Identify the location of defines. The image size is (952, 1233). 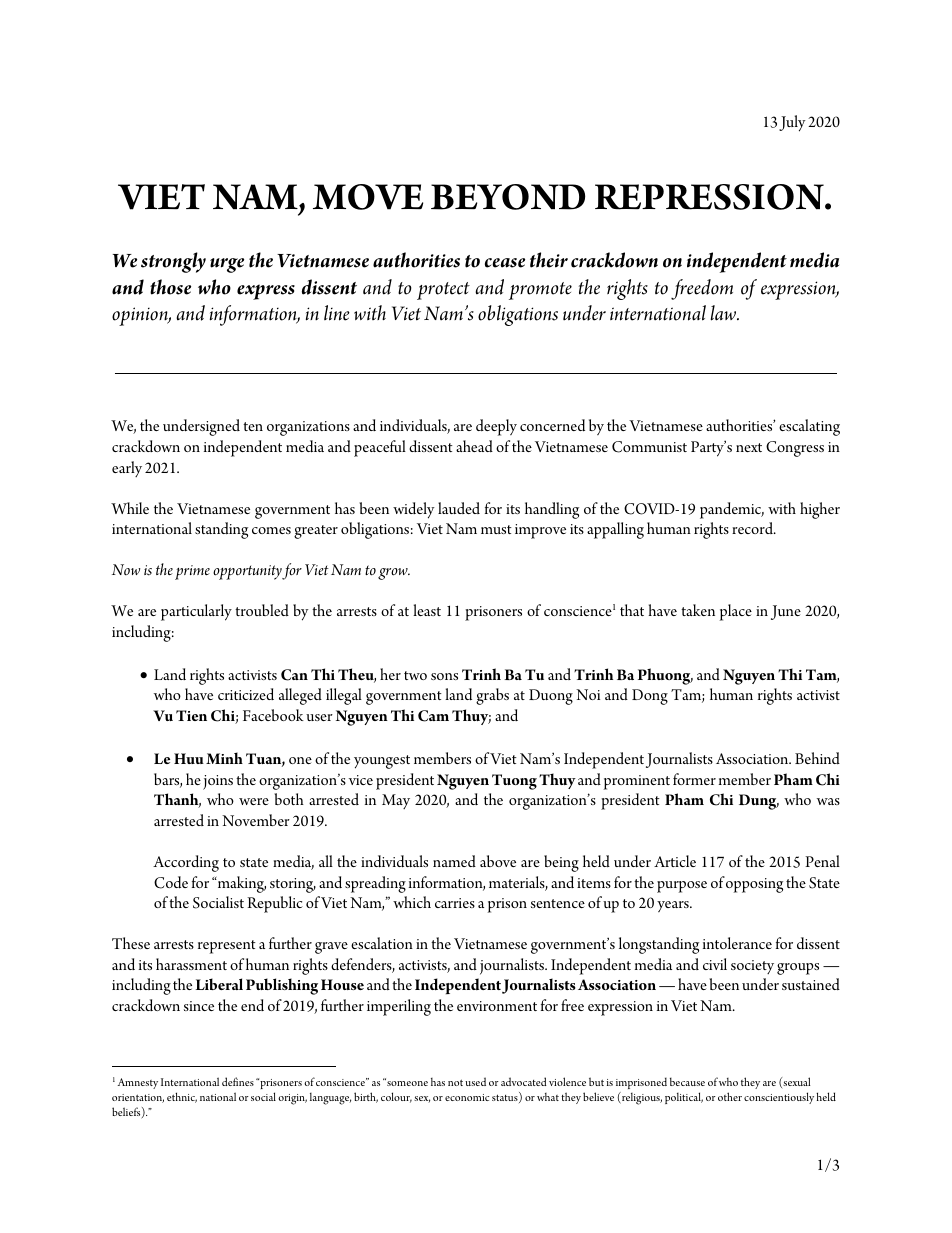
(238, 1081).
